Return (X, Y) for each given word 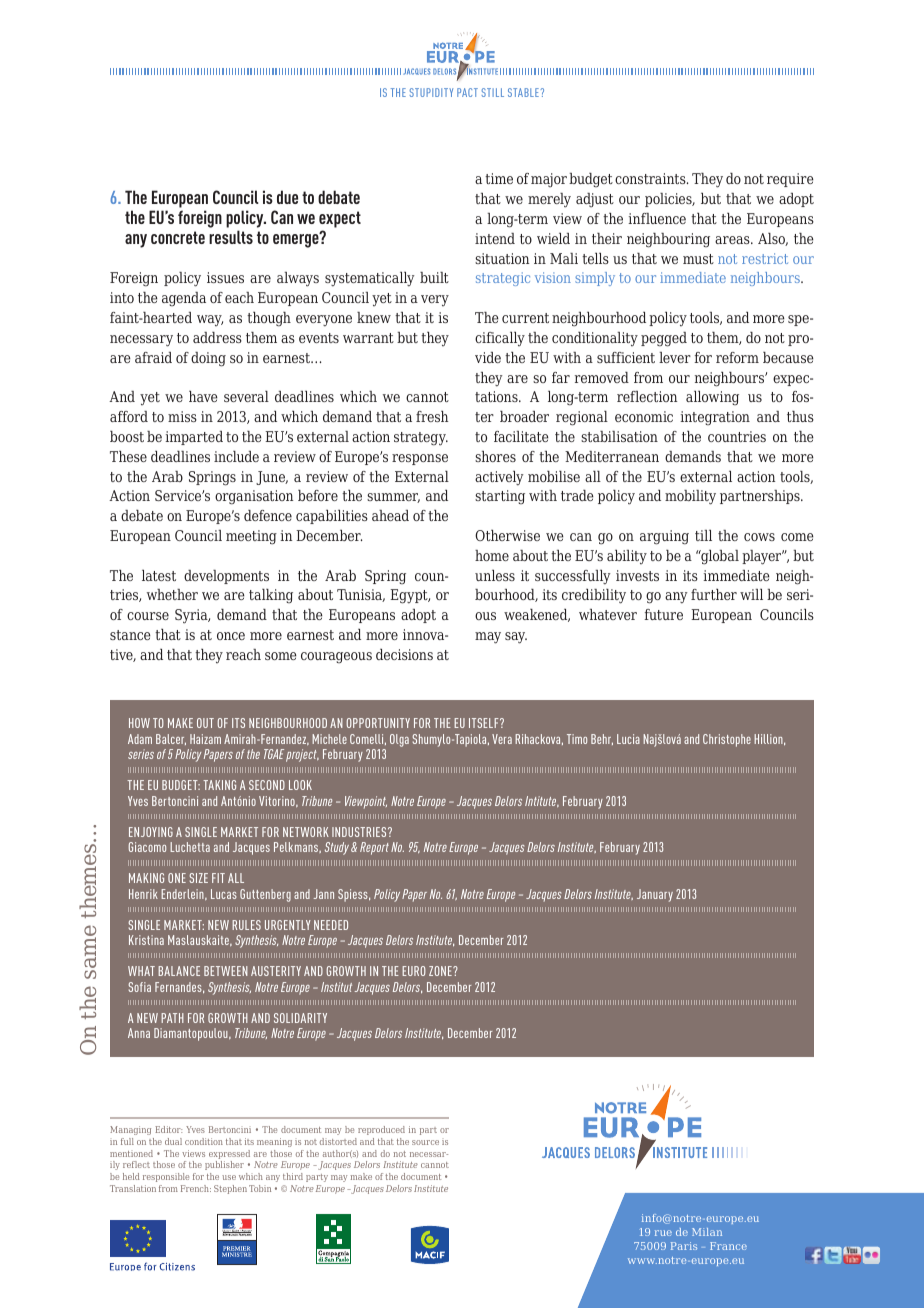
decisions (404, 654)
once (231, 636)
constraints (651, 178)
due (287, 197)
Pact (467, 92)
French (196, 1188)
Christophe (727, 740)
